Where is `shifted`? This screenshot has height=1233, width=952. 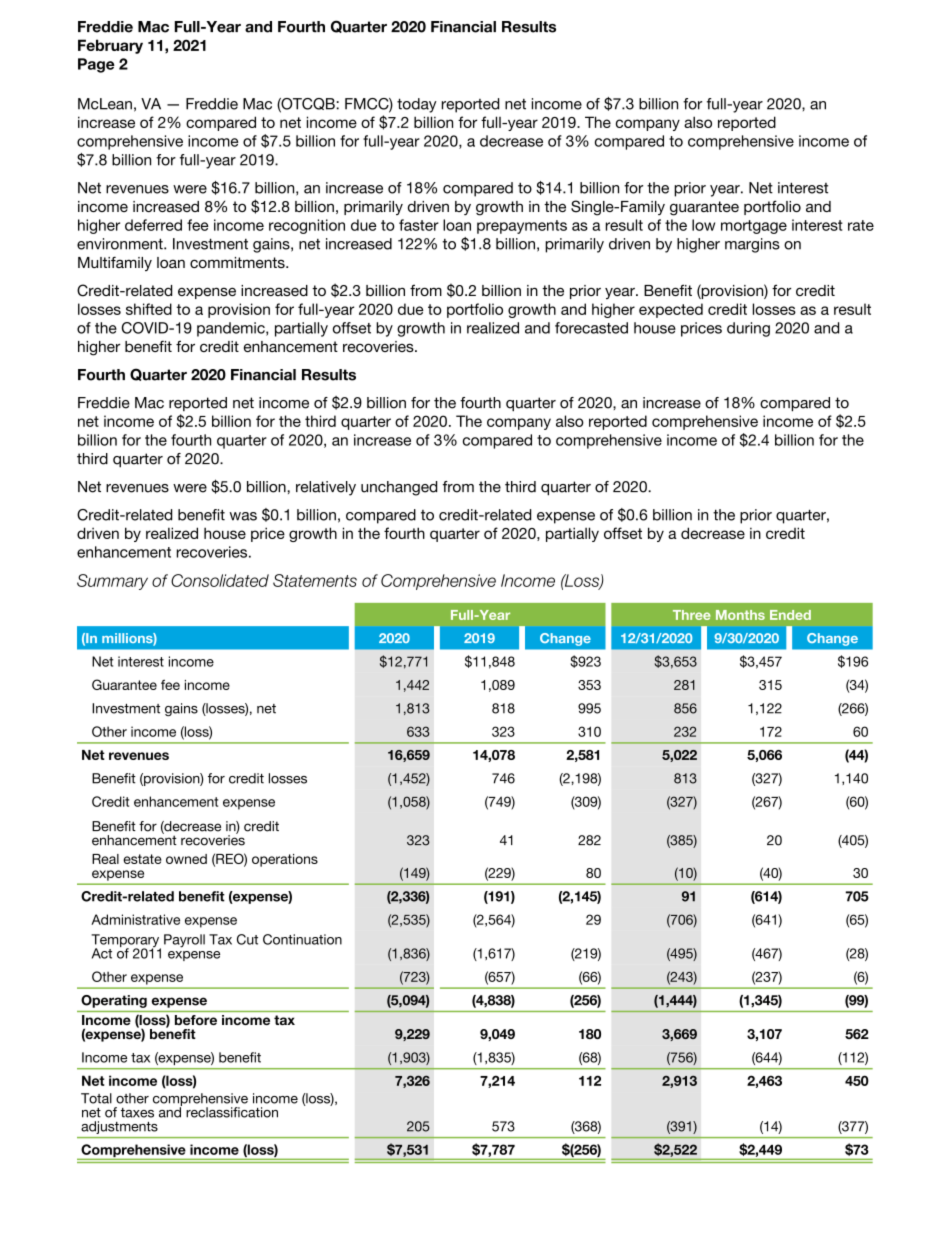
shifted is located at coordinates (149, 309).
